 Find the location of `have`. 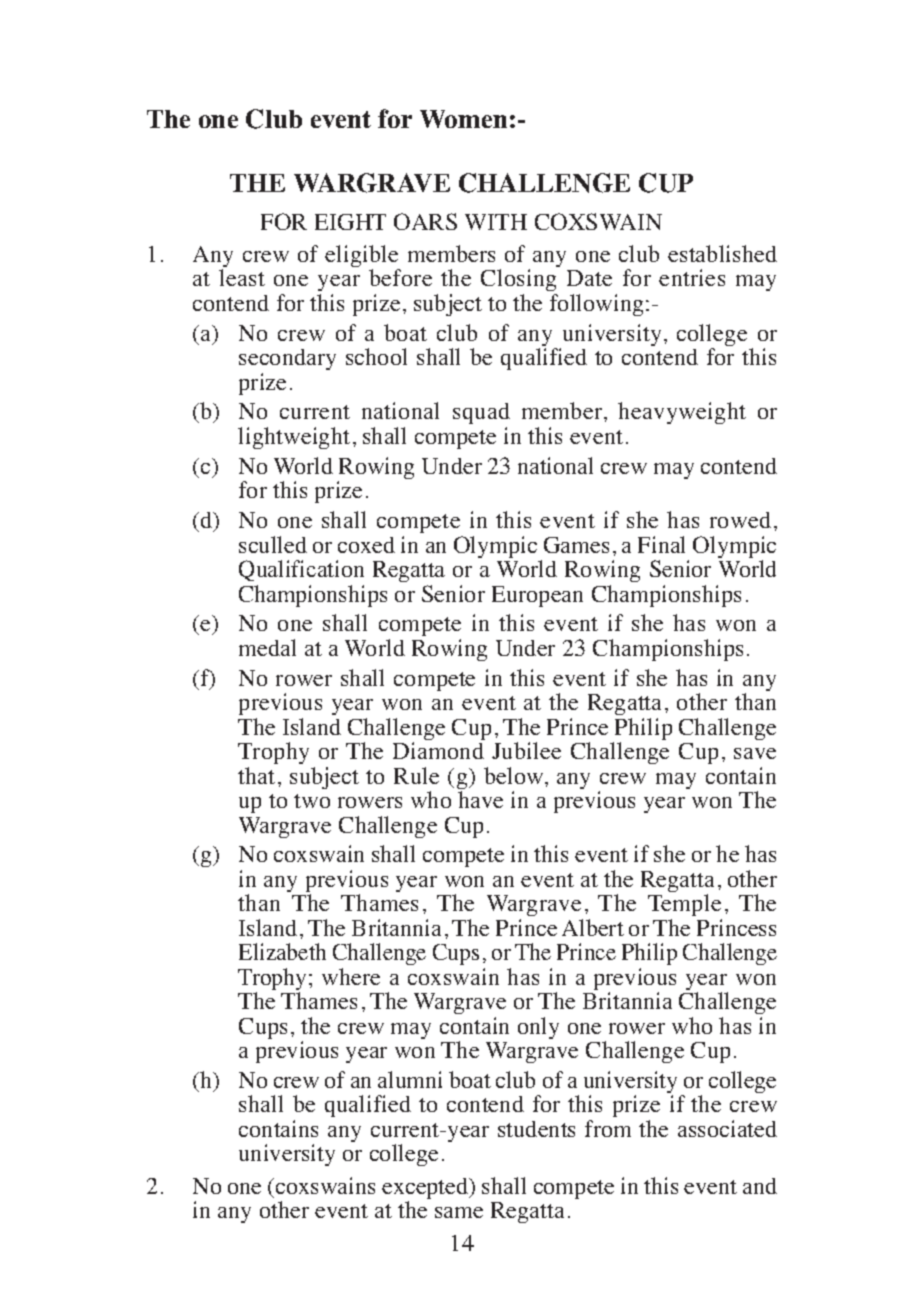

have is located at coordinates (480, 799).
